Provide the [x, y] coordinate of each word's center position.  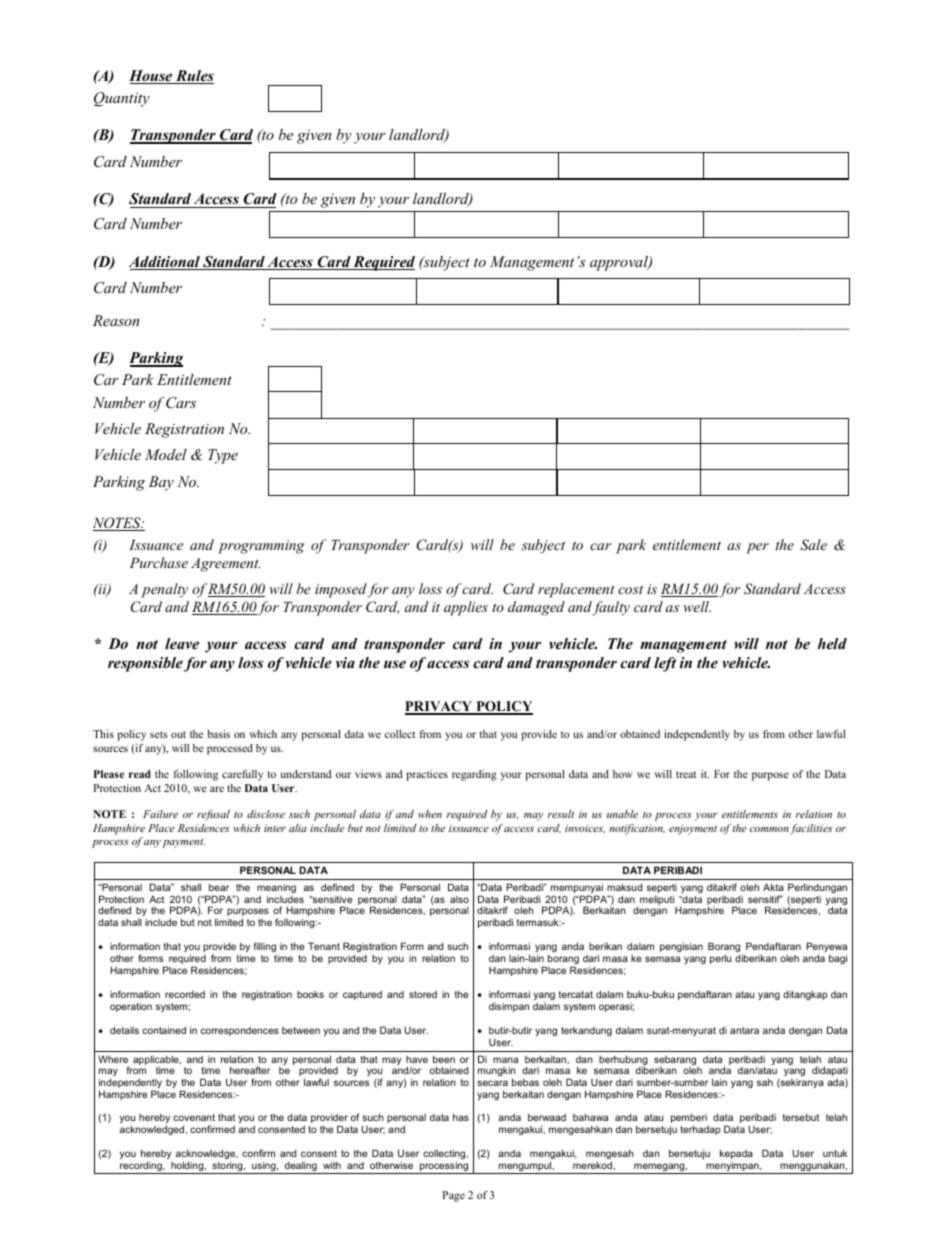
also [459, 899]
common [769, 829]
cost [630, 589]
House [152, 77]
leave [182, 643]
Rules [194, 77]
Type [223, 456]
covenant [194, 1117]
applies [466, 608]
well [697, 606]
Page [453, 1196]
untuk [835, 1153]
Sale [813, 545]
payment [183, 843]
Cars [181, 403]
